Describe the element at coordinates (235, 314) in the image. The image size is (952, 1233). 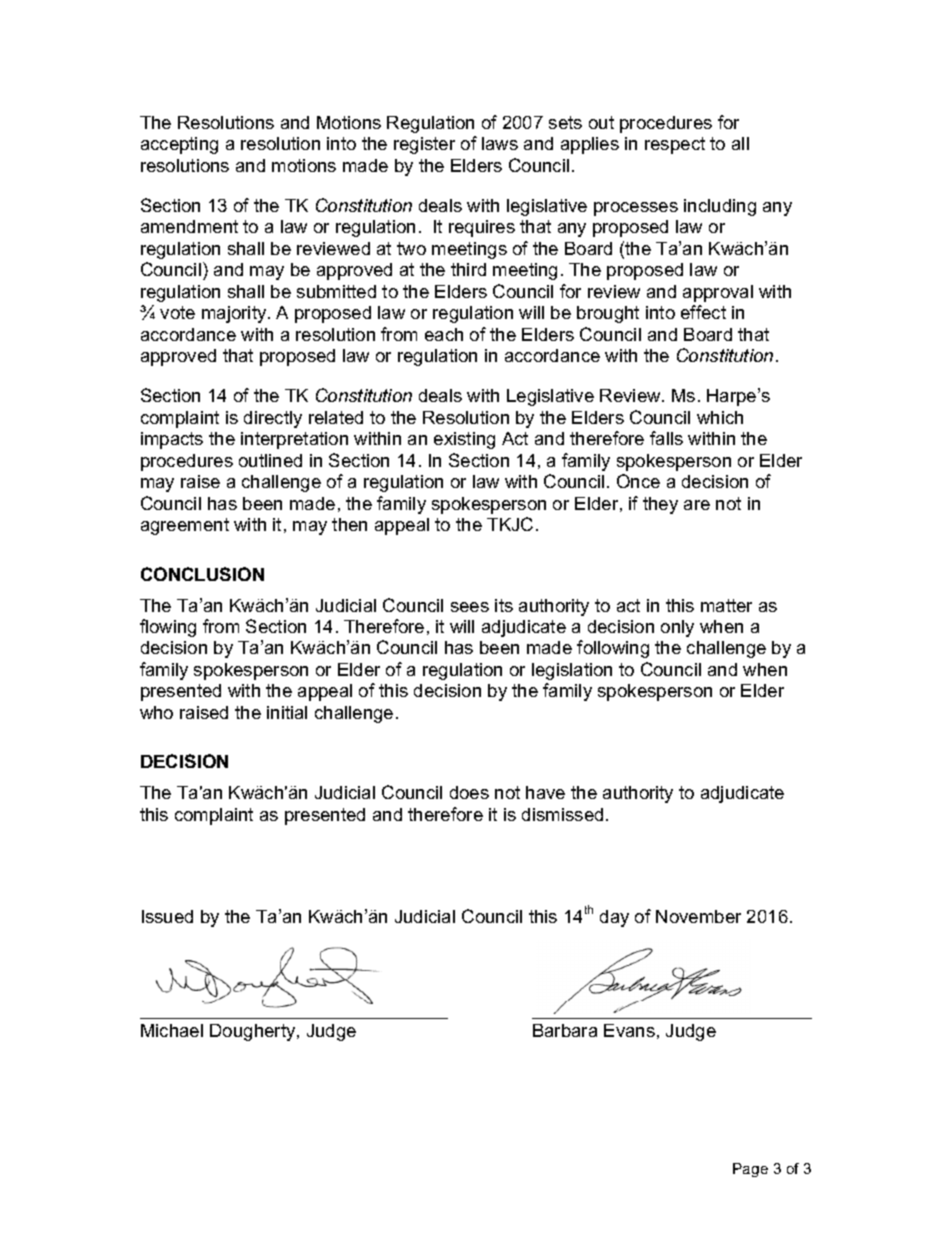
I see `majority` at that location.
